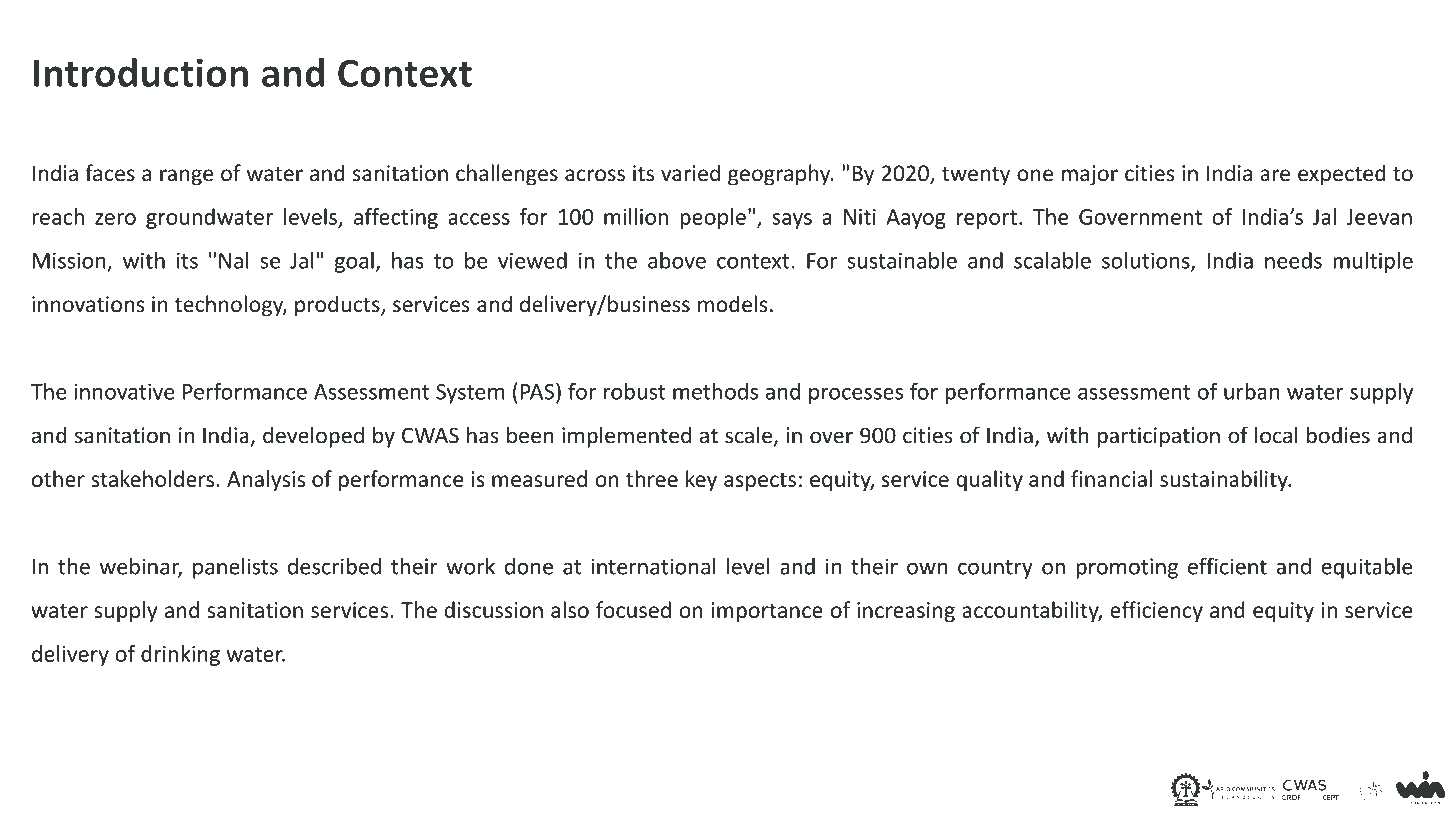 This screenshot has width=1456, height=819. Describe the element at coordinates (701, 480) in the screenshot. I see `key` at that location.
